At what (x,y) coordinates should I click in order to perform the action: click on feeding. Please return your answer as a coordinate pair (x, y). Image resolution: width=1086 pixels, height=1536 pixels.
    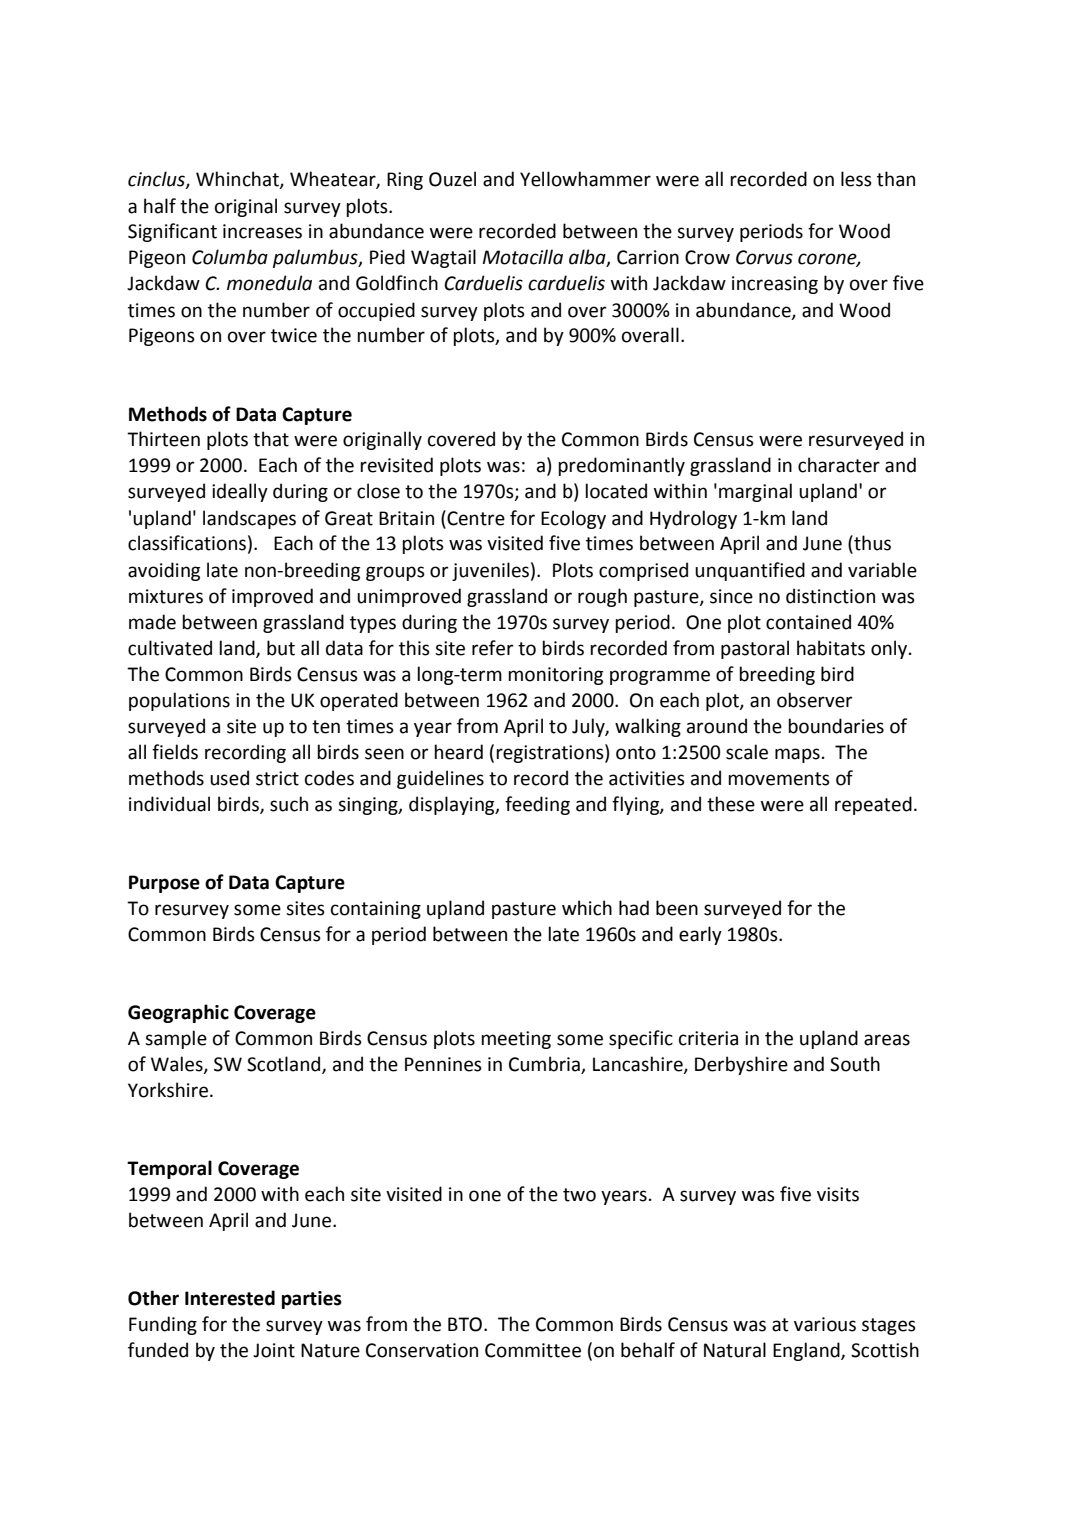
    Looking at the image, I should click on (537, 805).
